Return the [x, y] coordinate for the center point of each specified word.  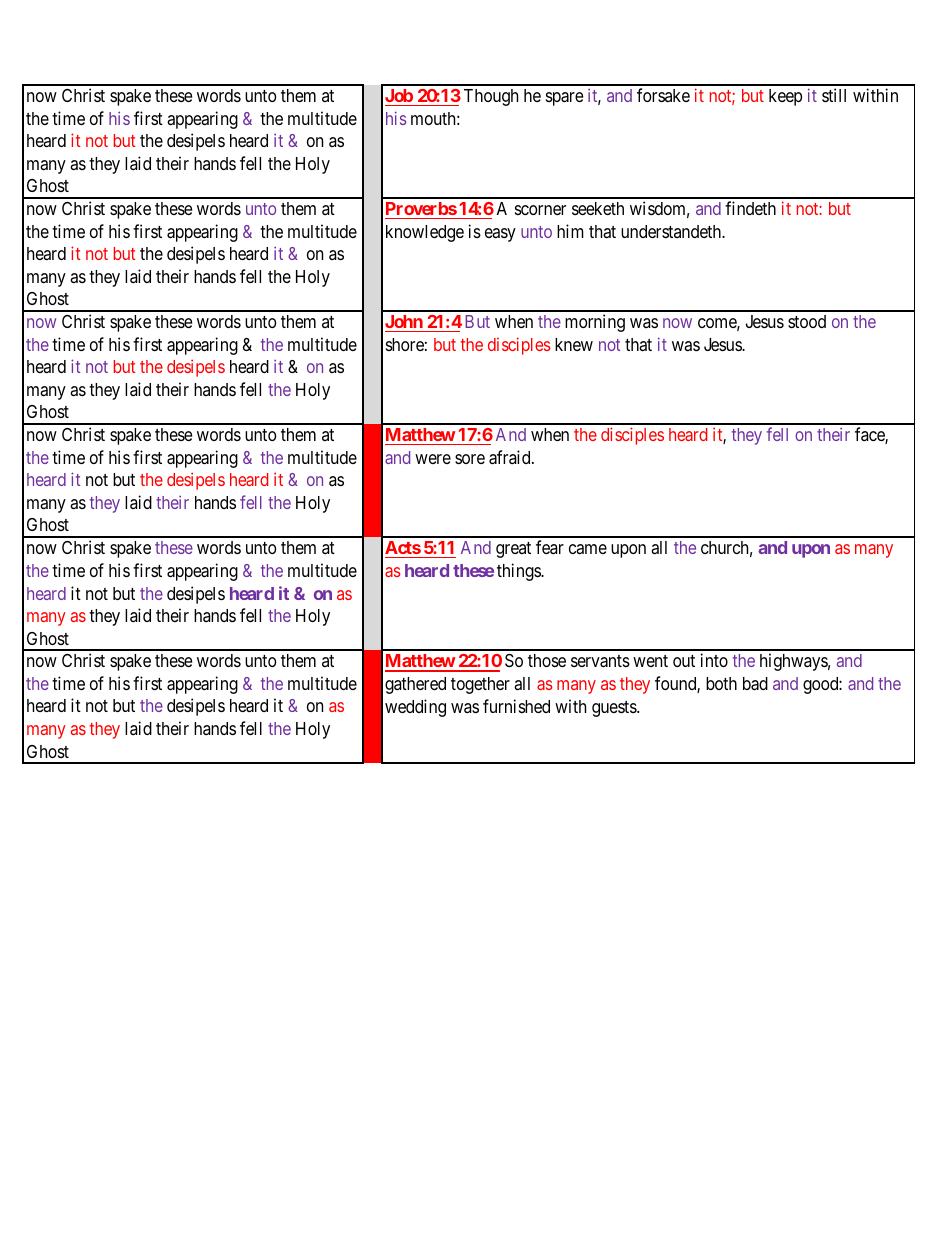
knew [574, 344]
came [588, 549]
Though [491, 97]
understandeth [672, 231]
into [714, 660]
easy [500, 235]
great [513, 550]
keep [785, 97]
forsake [663, 95]
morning [595, 323]
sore [470, 459]
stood [807, 321]
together [480, 685]
